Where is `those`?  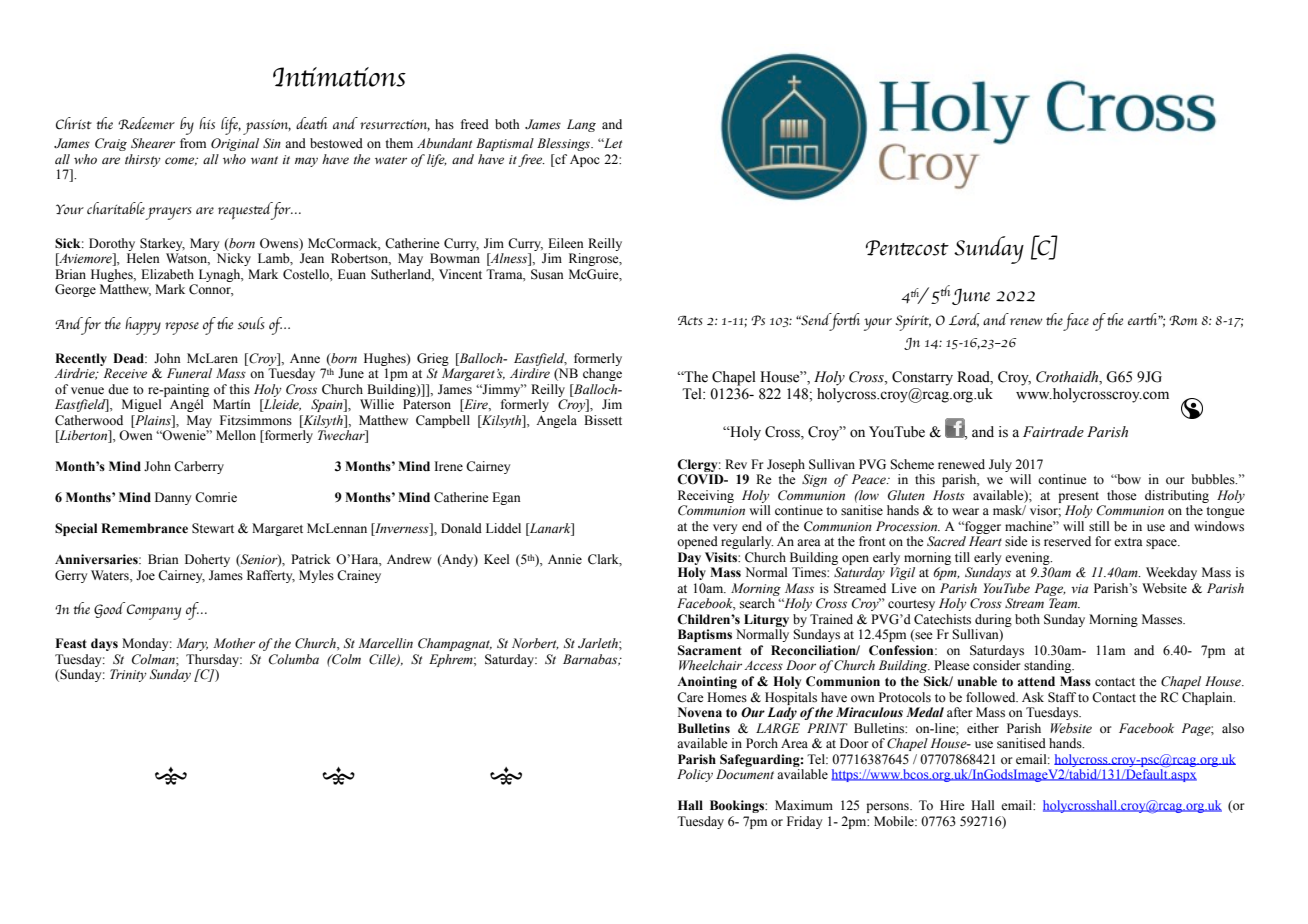 those is located at coordinates (1122, 495).
